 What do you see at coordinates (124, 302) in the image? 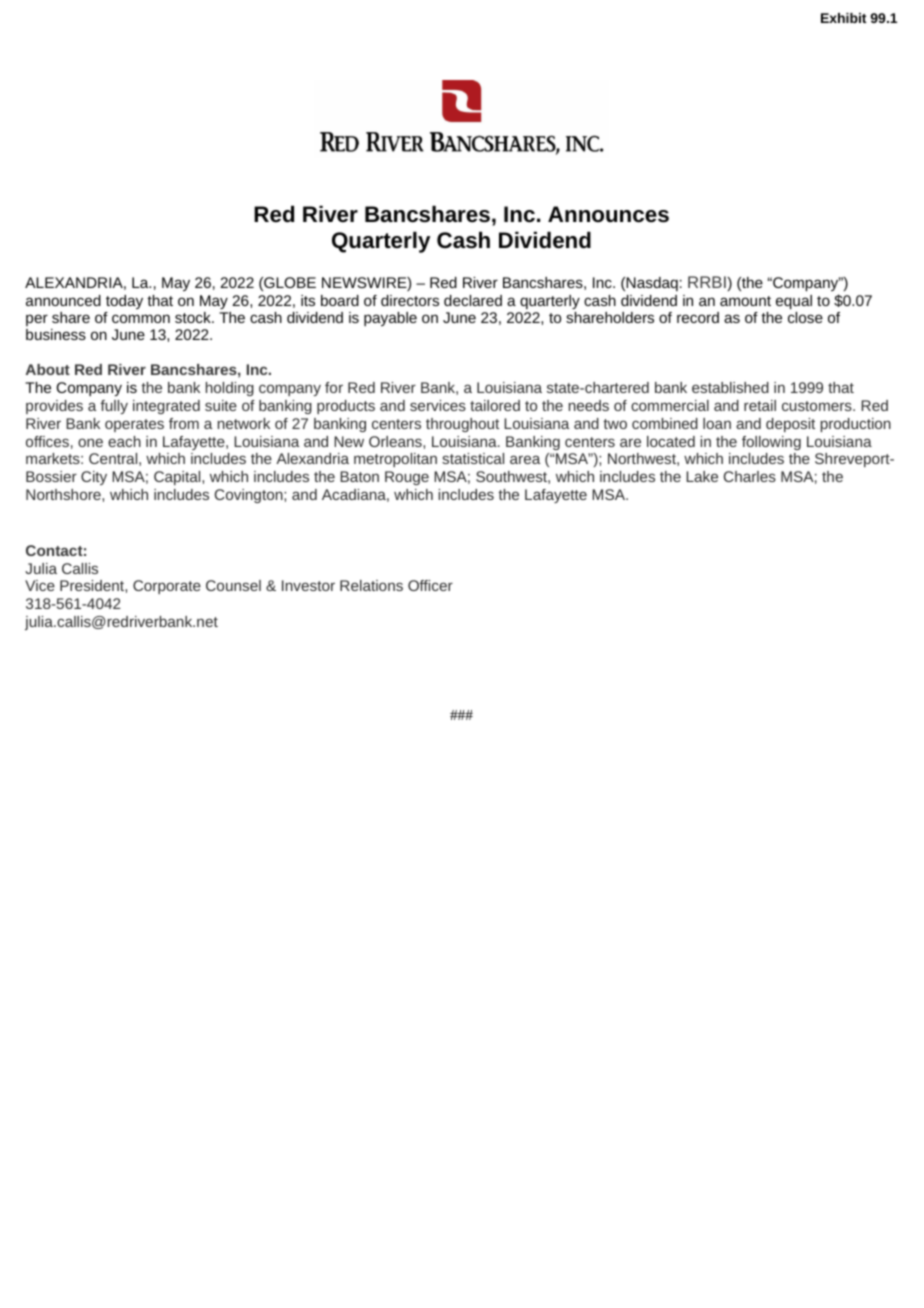
I see `today` at bounding box center [124, 302].
